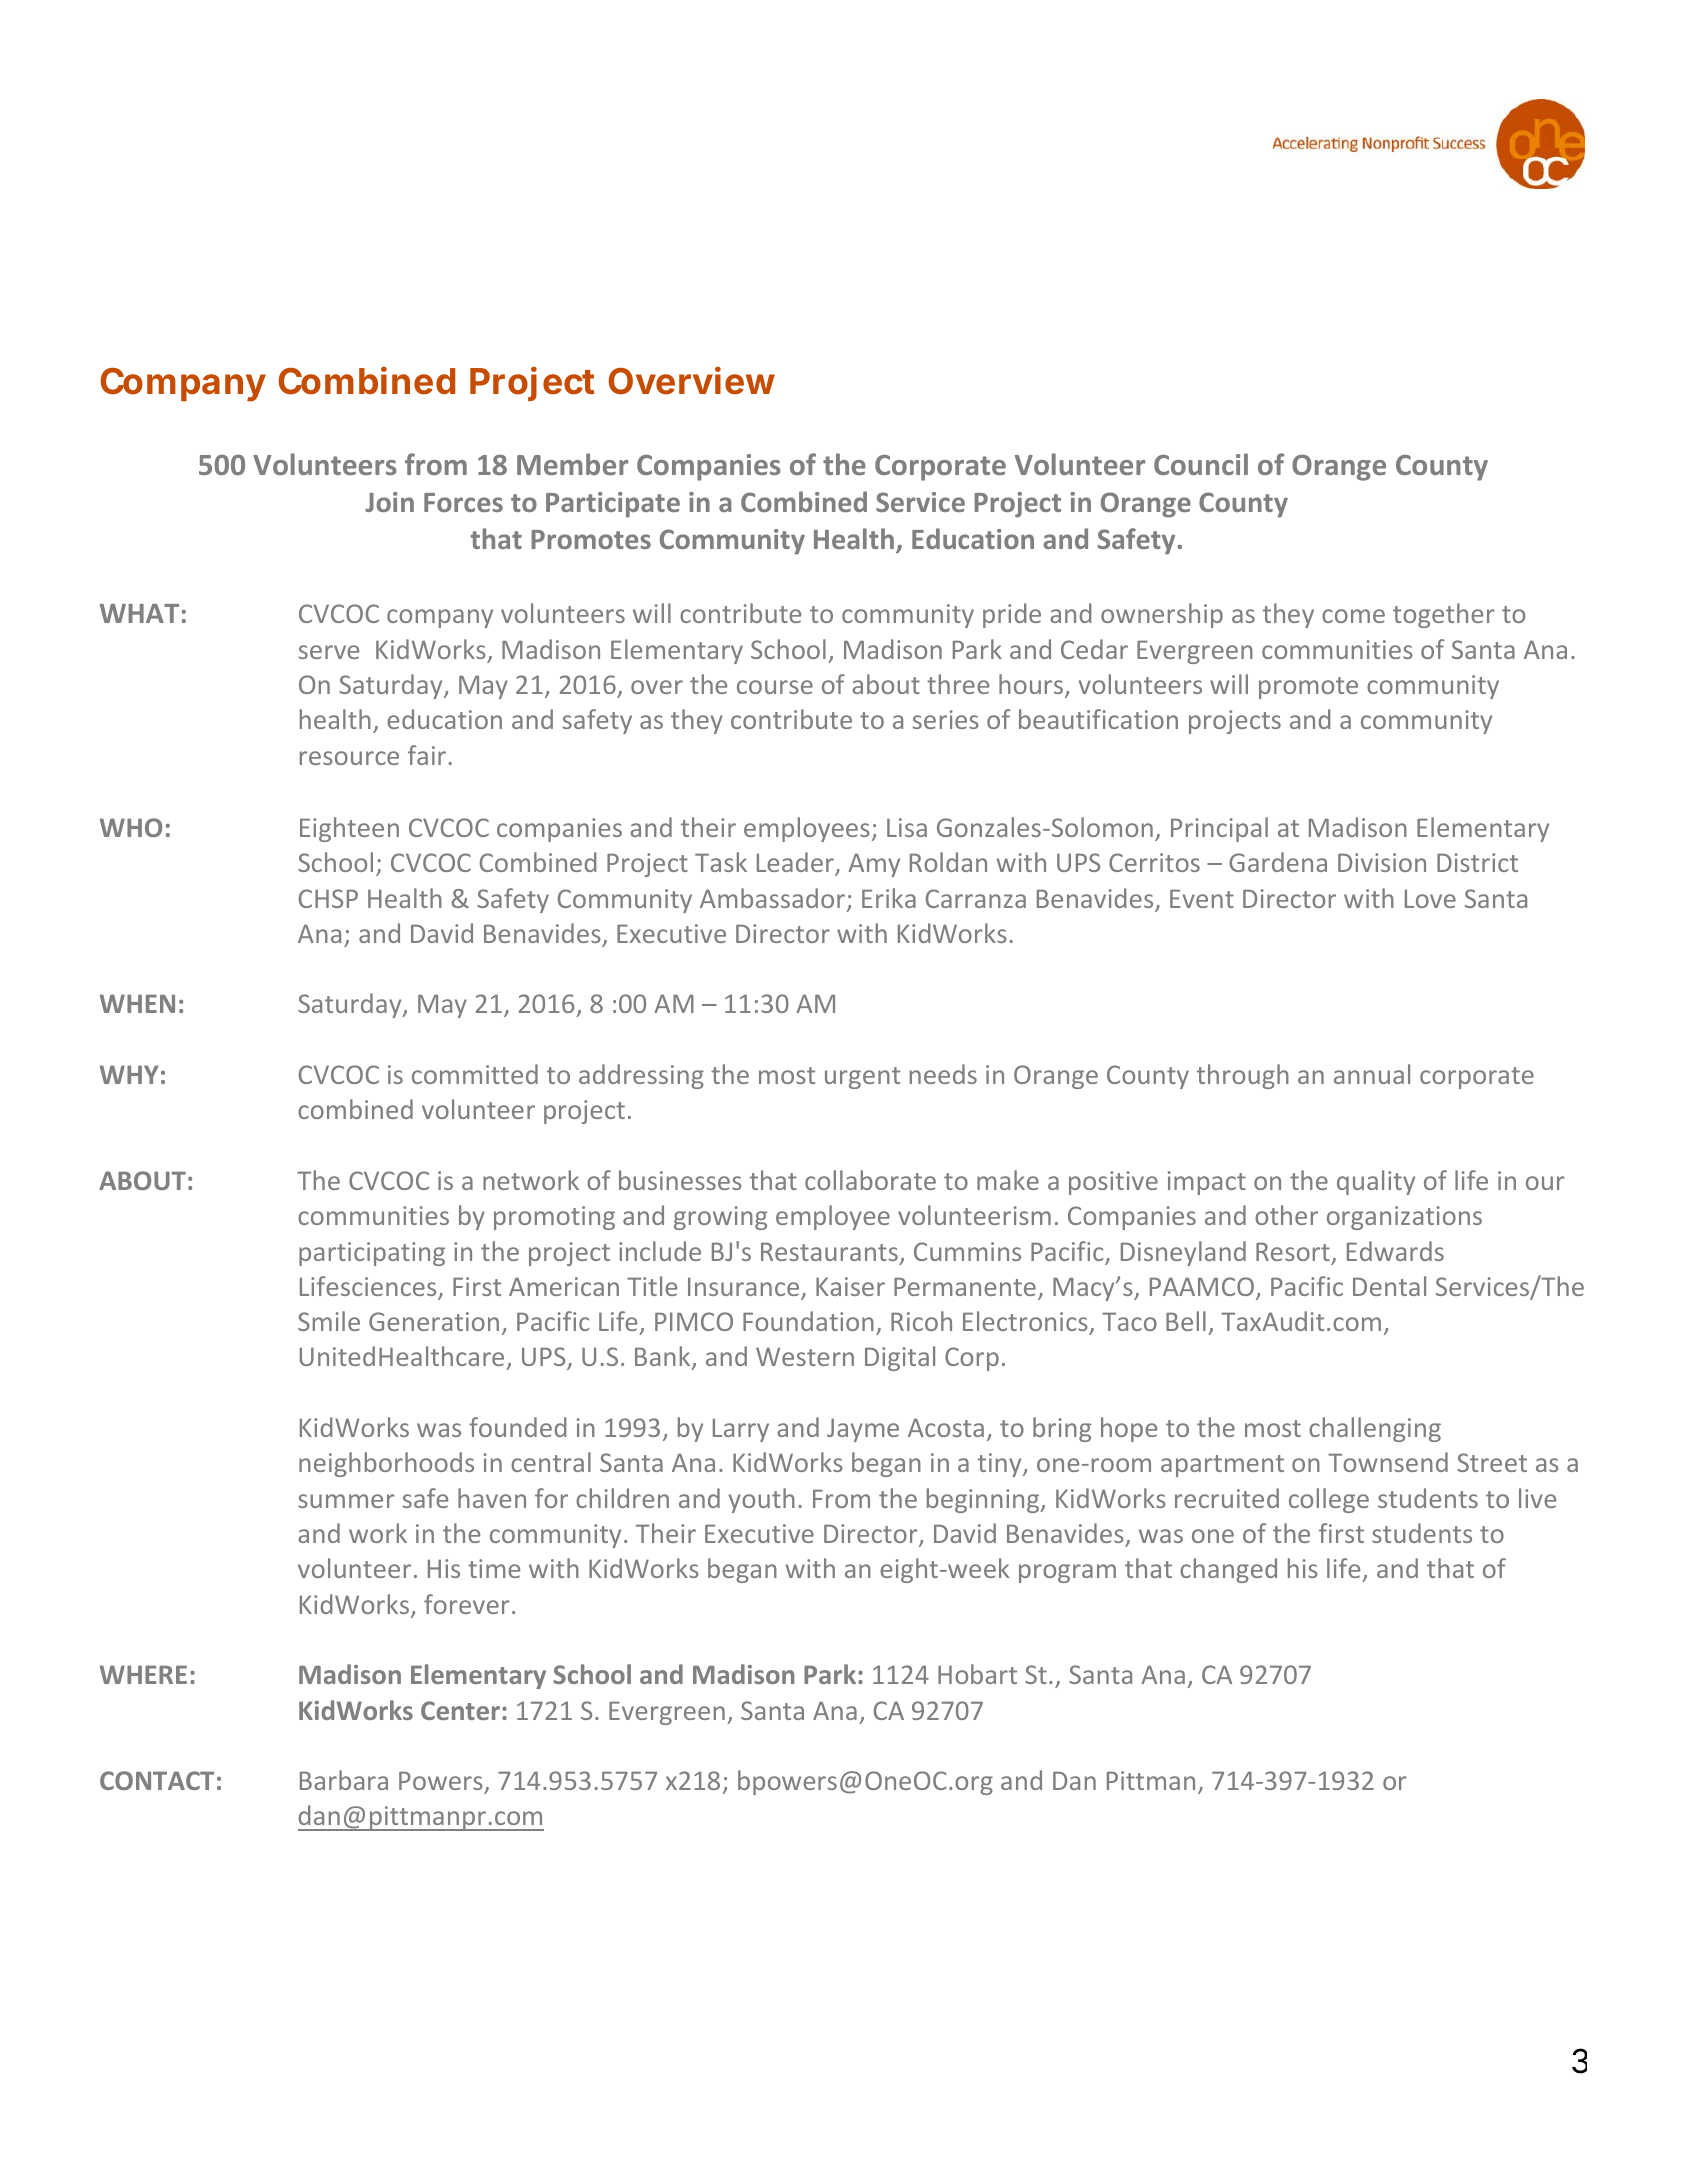 This image has width=1686, height=2181. I want to click on annual, so click(1372, 1074).
